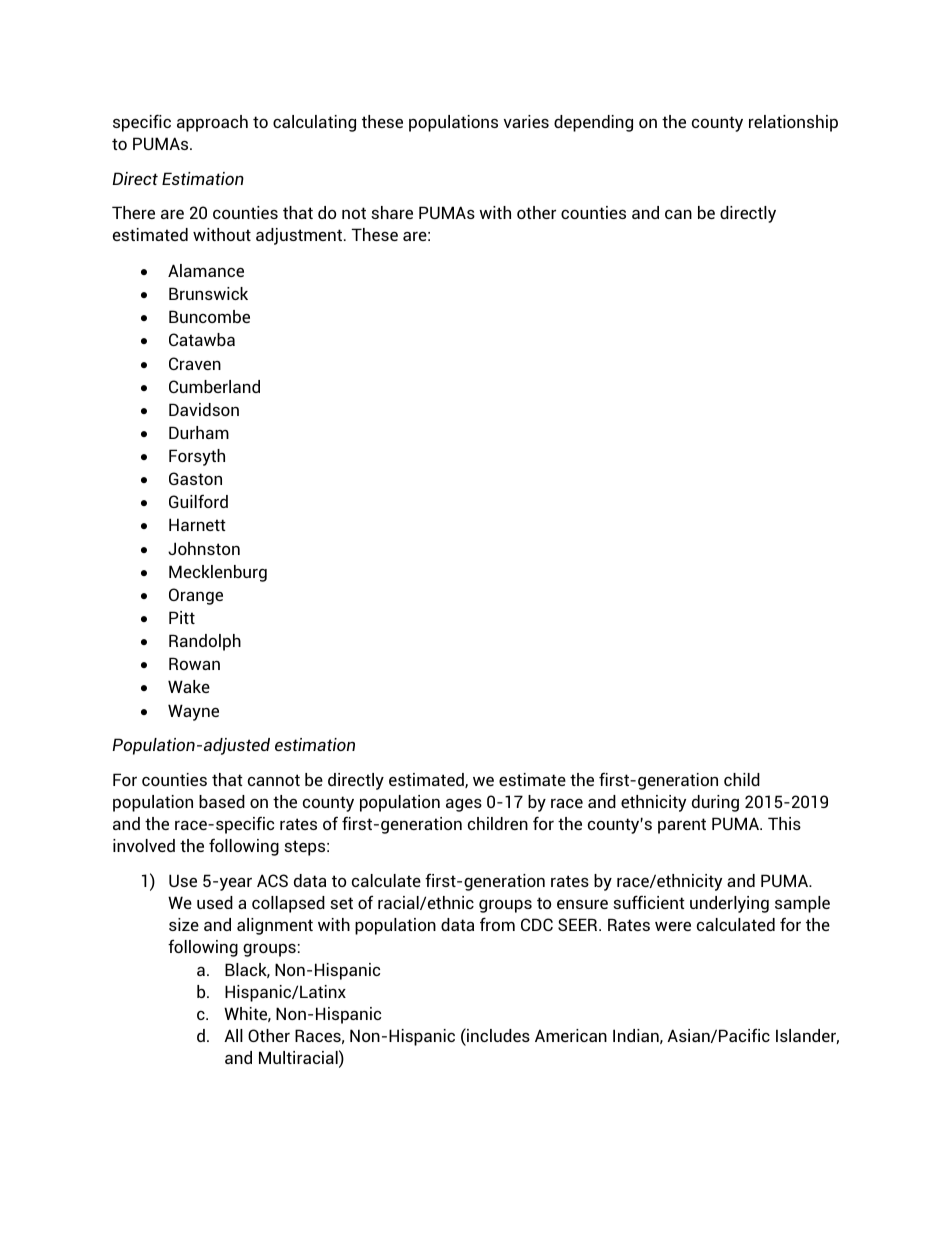 The height and width of the screenshot is (1233, 952). Describe the element at coordinates (233, 1035) in the screenshot. I see `All` at that location.
